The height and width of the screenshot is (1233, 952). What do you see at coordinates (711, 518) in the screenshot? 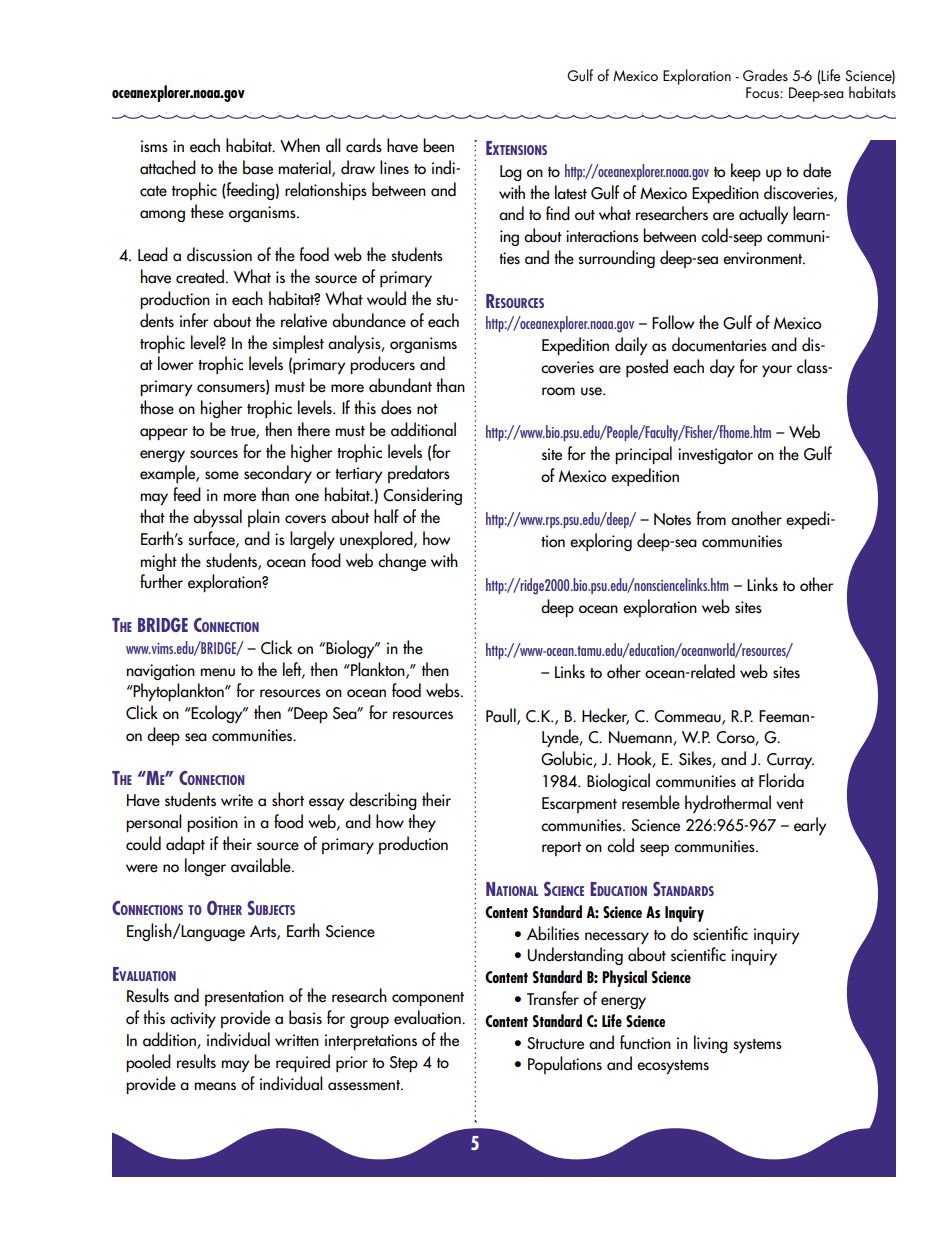
I see `from` at bounding box center [711, 518].
